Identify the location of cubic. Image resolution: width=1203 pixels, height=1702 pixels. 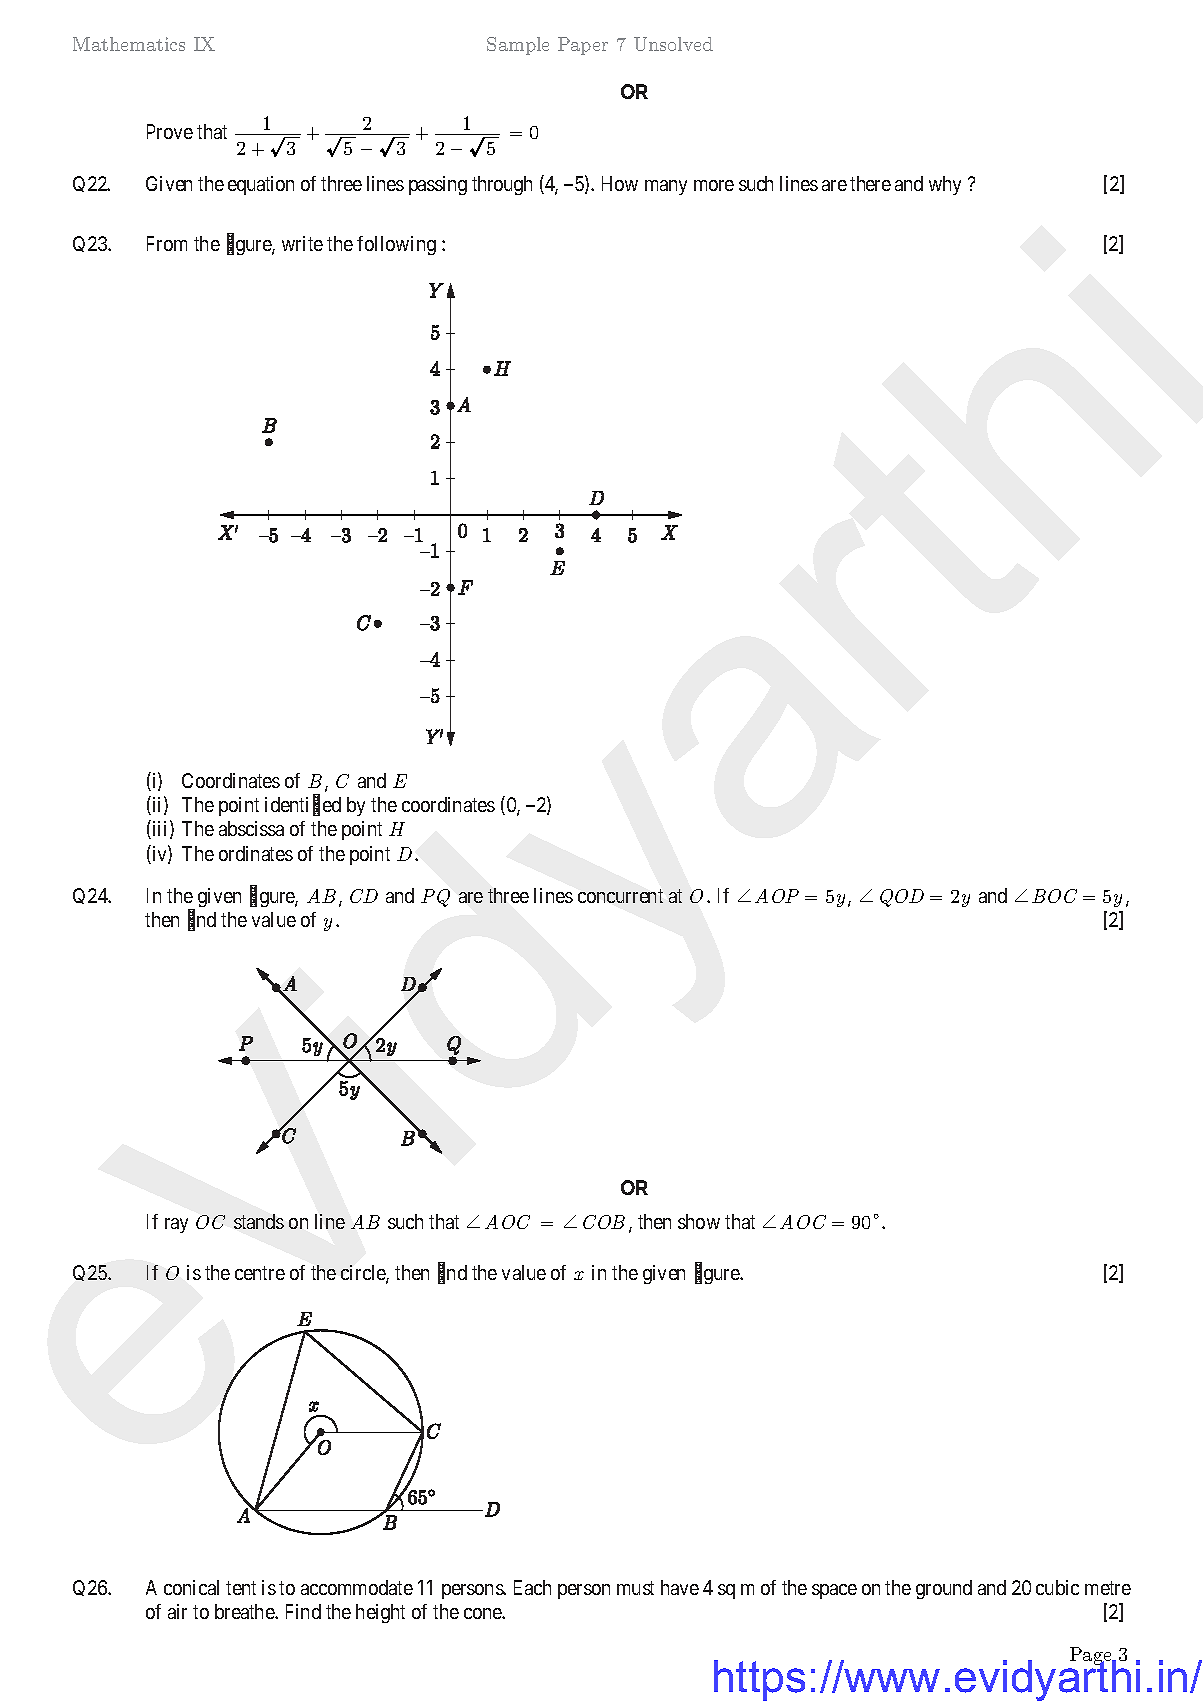
(1057, 1587).
